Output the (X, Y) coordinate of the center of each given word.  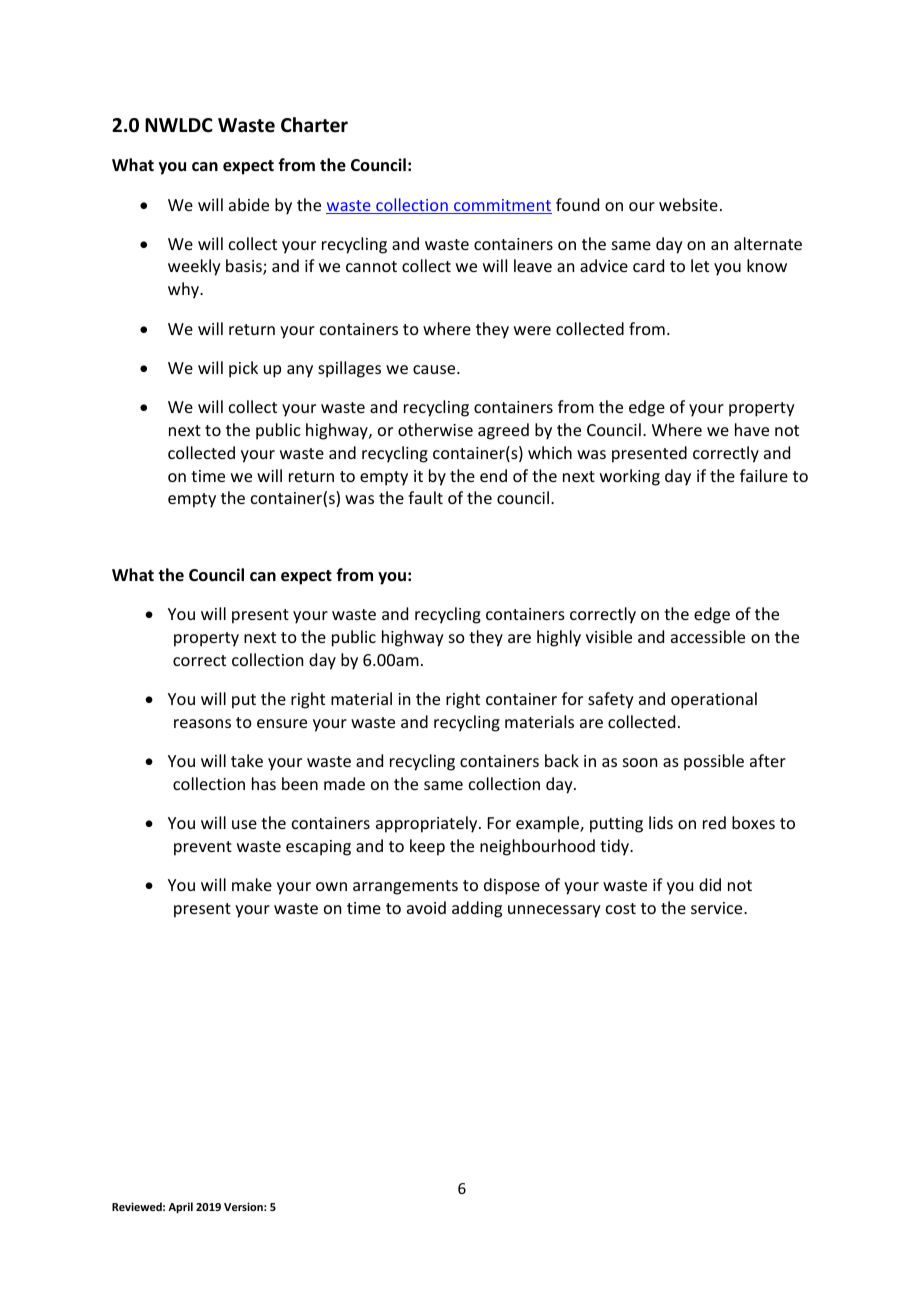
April (180, 1208)
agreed (503, 431)
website (688, 204)
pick (243, 369)
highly (559, 638)
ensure (282, 723)
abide (249, 204)
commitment (502, 206)
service (718, 908)
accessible (708, 636)
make (252, 884)
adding (477, 909)
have (752, 429)
